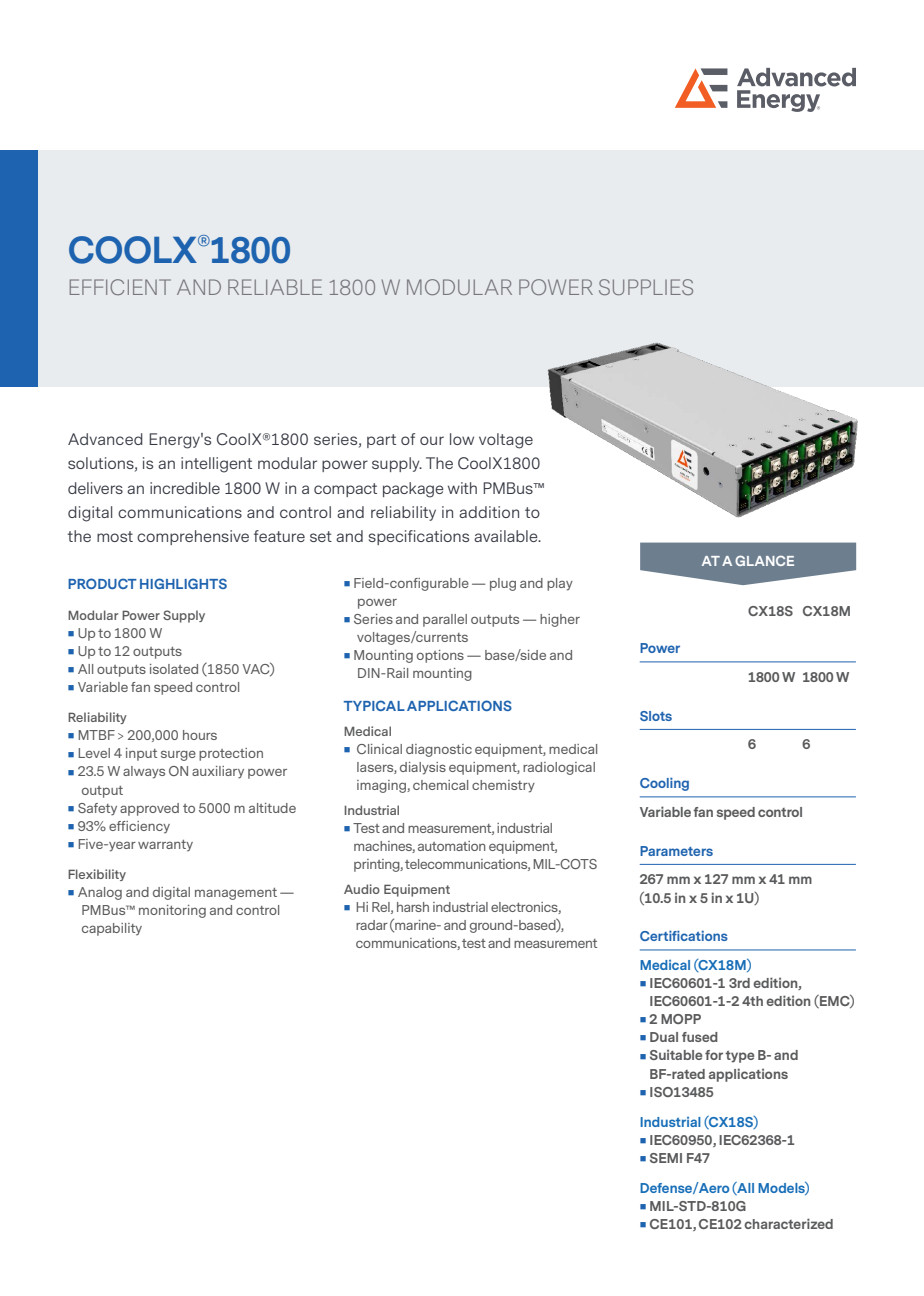 This document has height=1296, width=924. Describe the element at coordinates (172, 911) in the document. I see `monitoring` at that location.
